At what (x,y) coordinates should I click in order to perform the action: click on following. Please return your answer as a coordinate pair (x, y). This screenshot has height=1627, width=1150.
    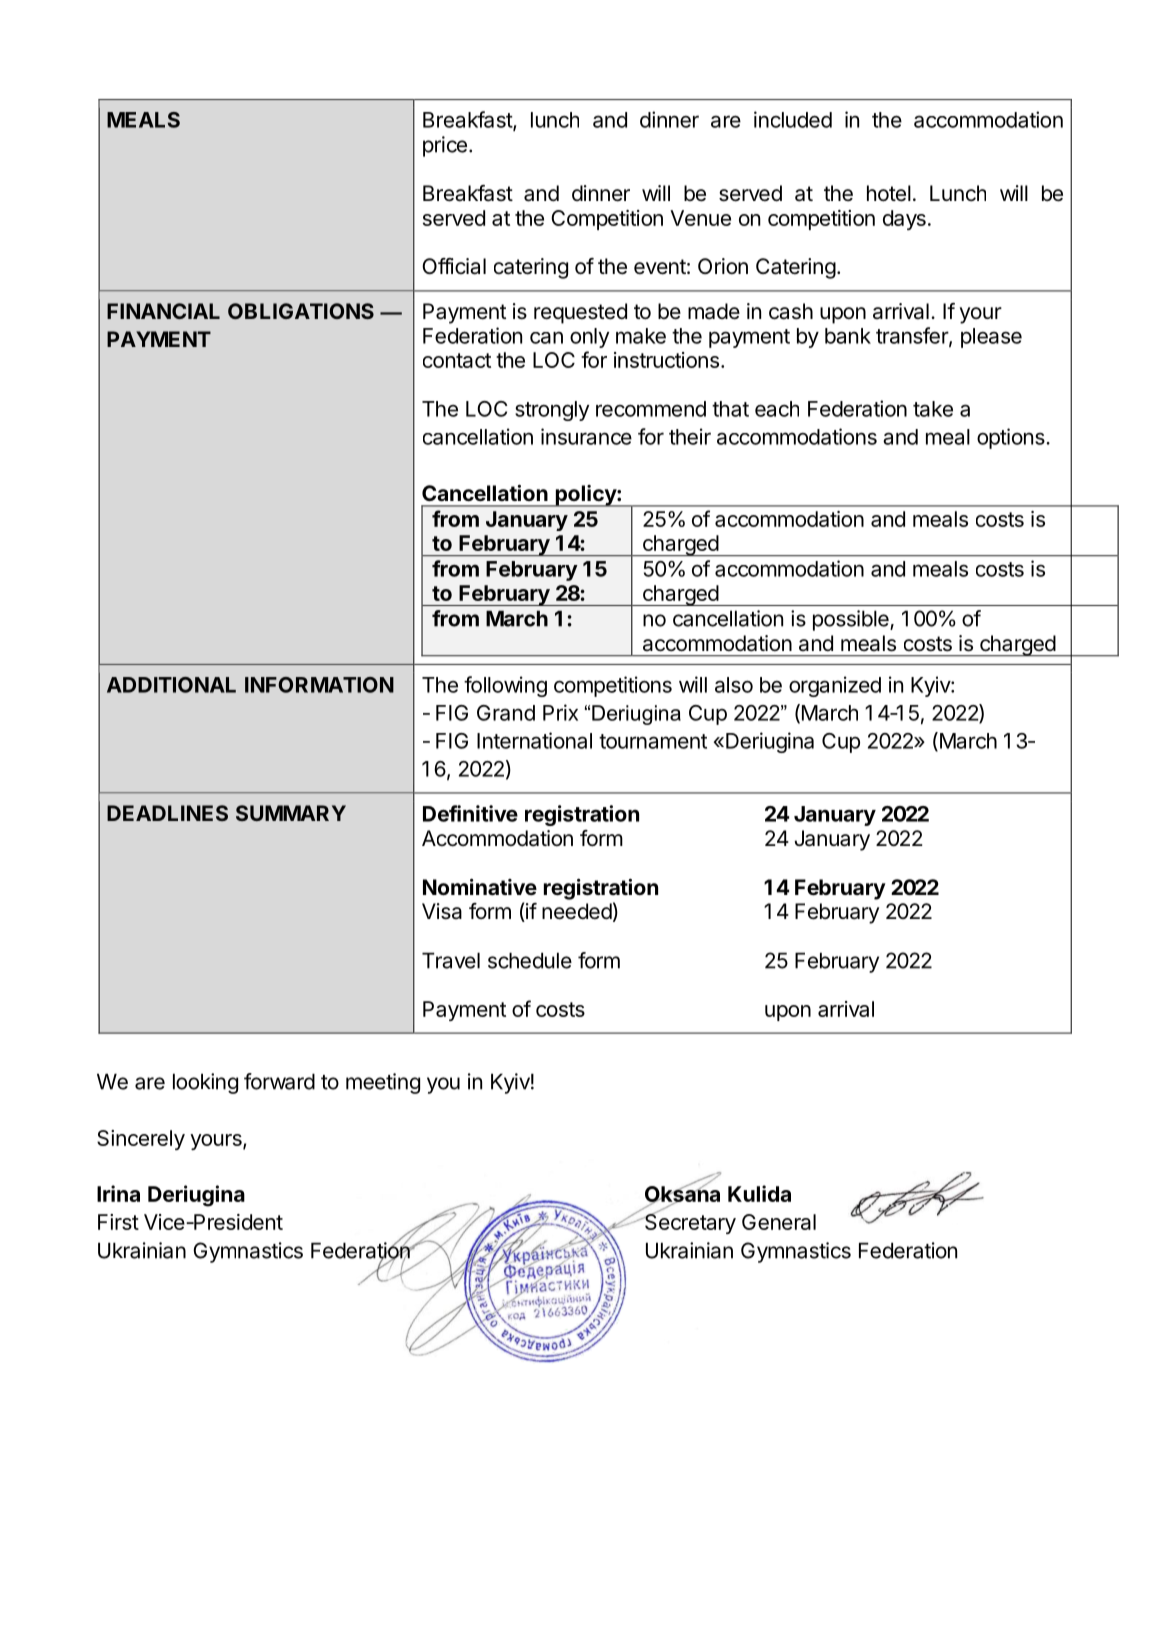
    Looking at the image, I should click on (505, 686).
